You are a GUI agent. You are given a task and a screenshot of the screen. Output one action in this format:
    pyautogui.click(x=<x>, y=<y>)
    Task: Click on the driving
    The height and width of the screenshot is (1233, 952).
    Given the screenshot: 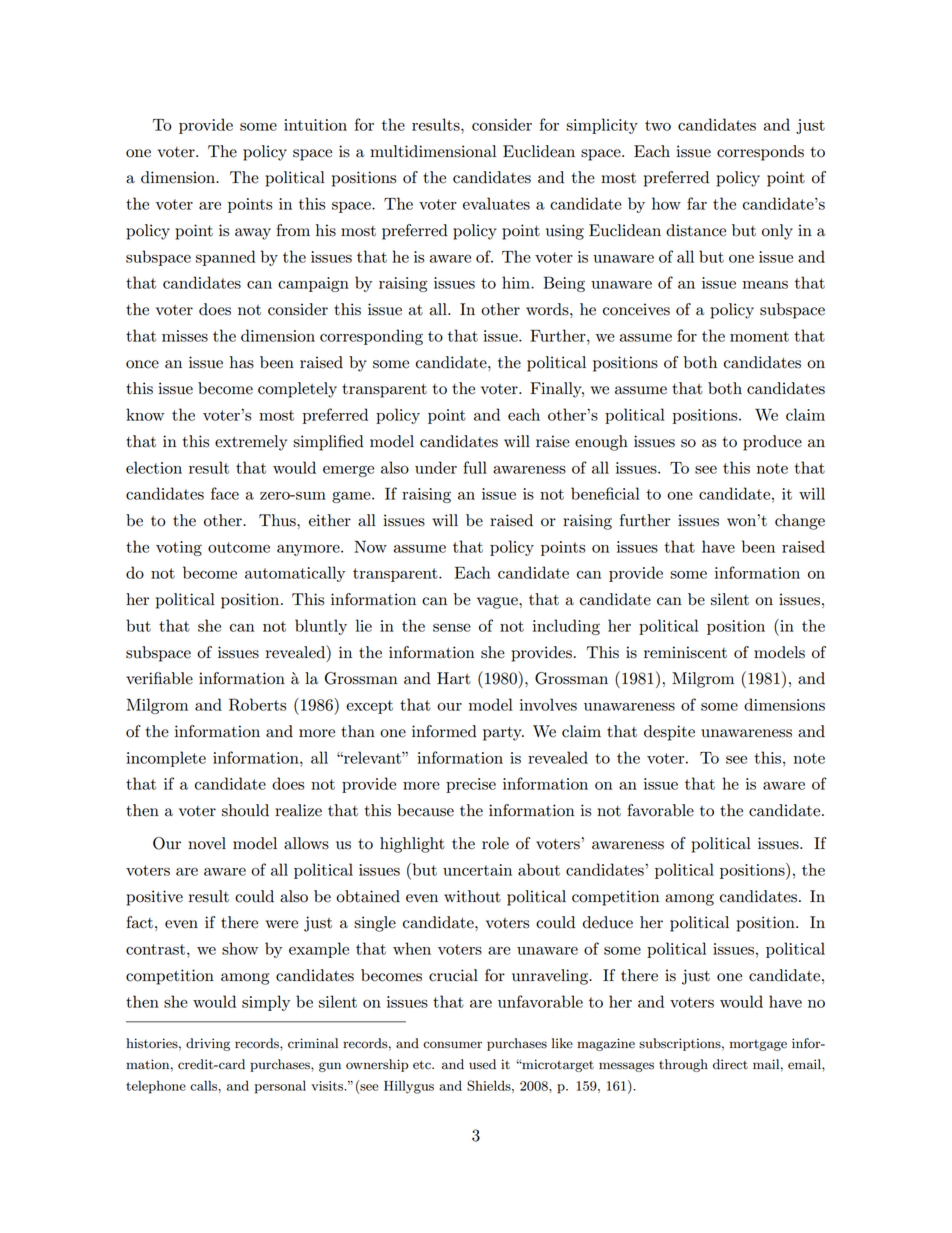 What is the action you would take?
    pyautogui.click(x=208, y=1044)
